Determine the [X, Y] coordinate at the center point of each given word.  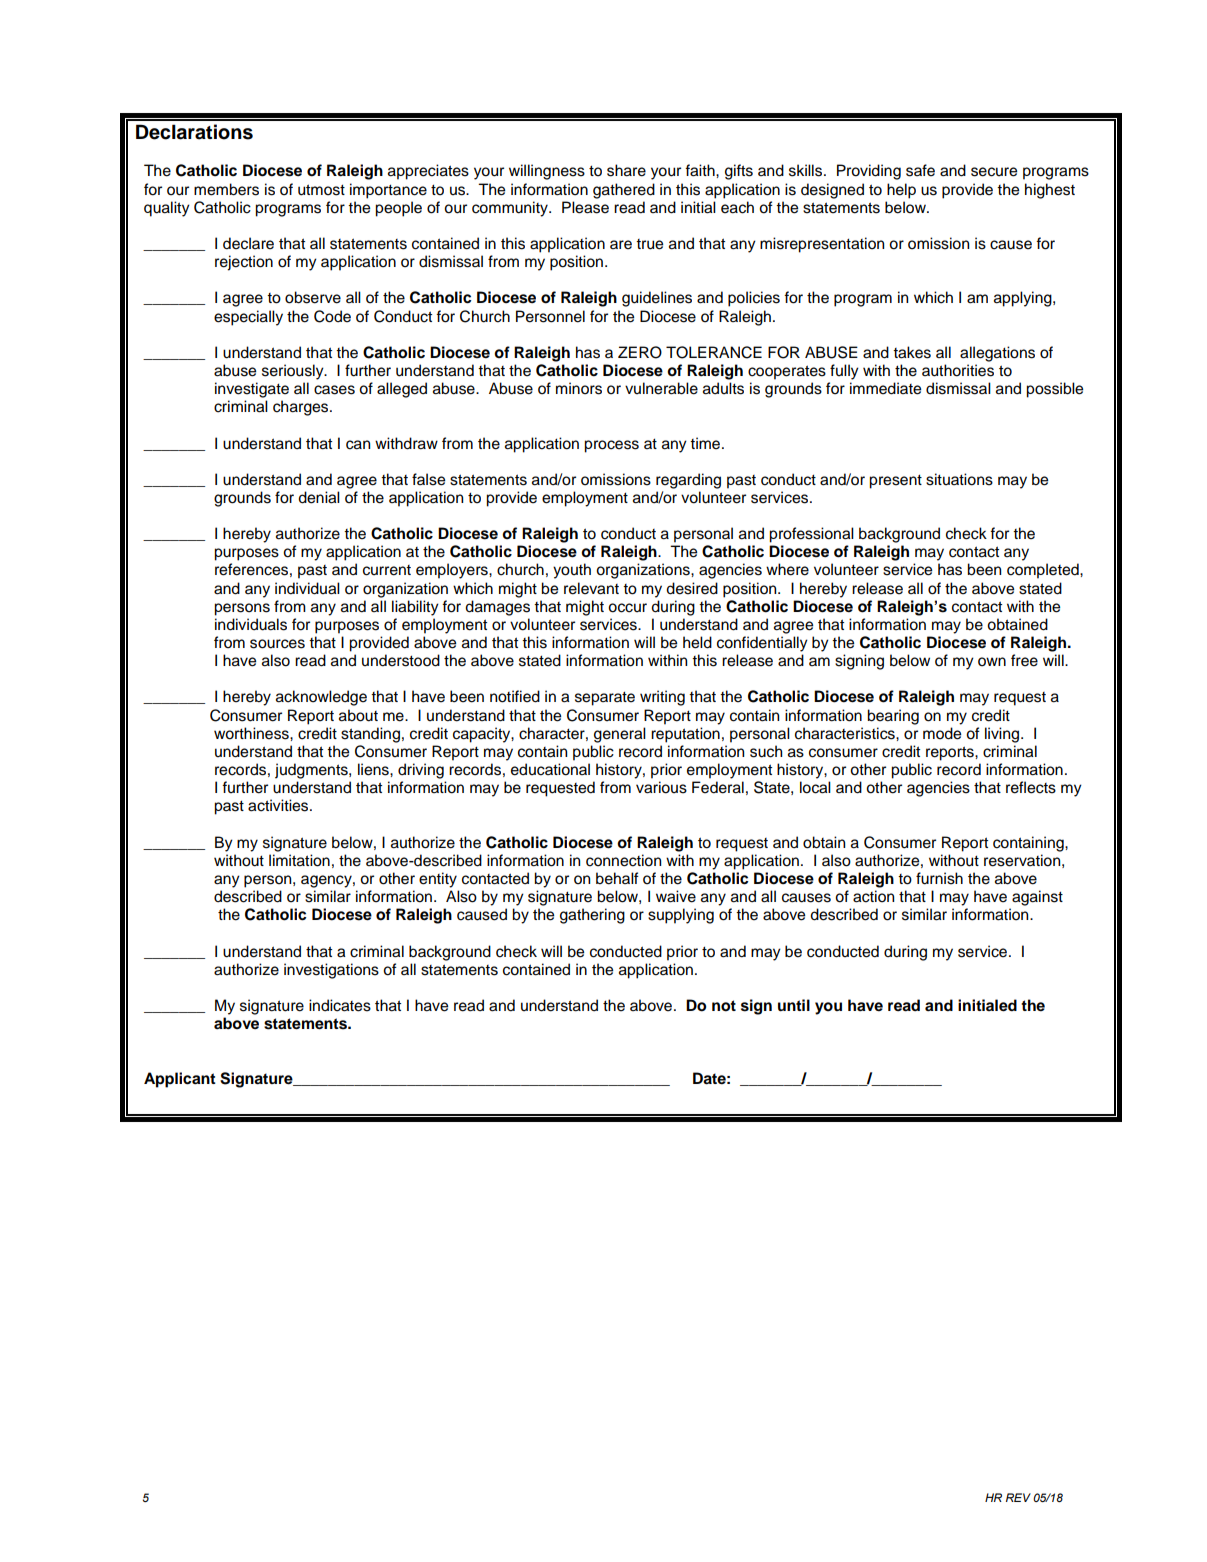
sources [277, 644]
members [226, 189]
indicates [340, 1005]
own [992, 662]
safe [920, 170]
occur [627, 608]
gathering [592, 916]
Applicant [180, 1080]
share [626, 170]
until [794, 1005]
